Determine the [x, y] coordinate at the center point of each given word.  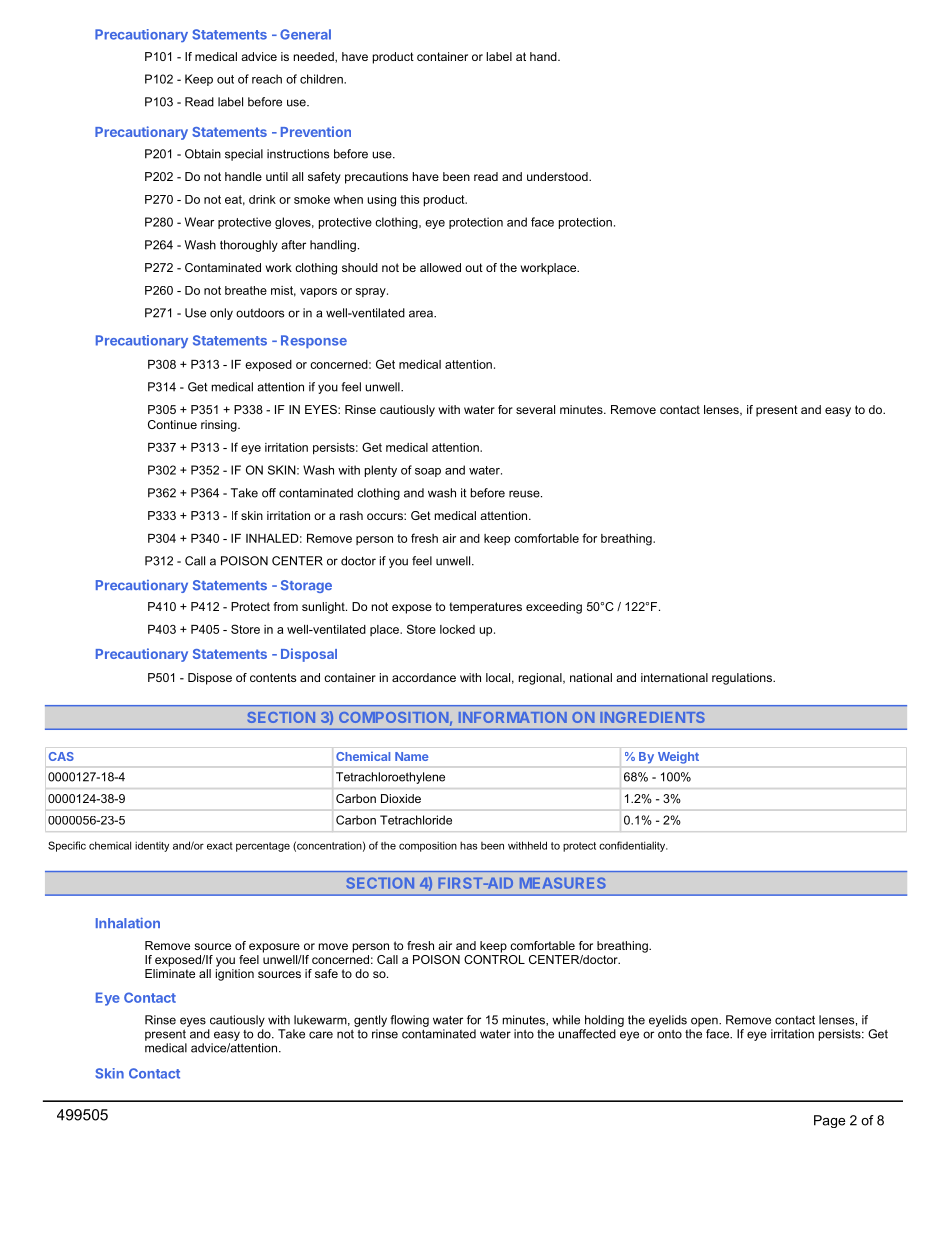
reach [267, 79]
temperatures [485, 608]
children [322, 79]
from [286, 606]
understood [558, 176]
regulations [743, 679]
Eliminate [170, 972]
